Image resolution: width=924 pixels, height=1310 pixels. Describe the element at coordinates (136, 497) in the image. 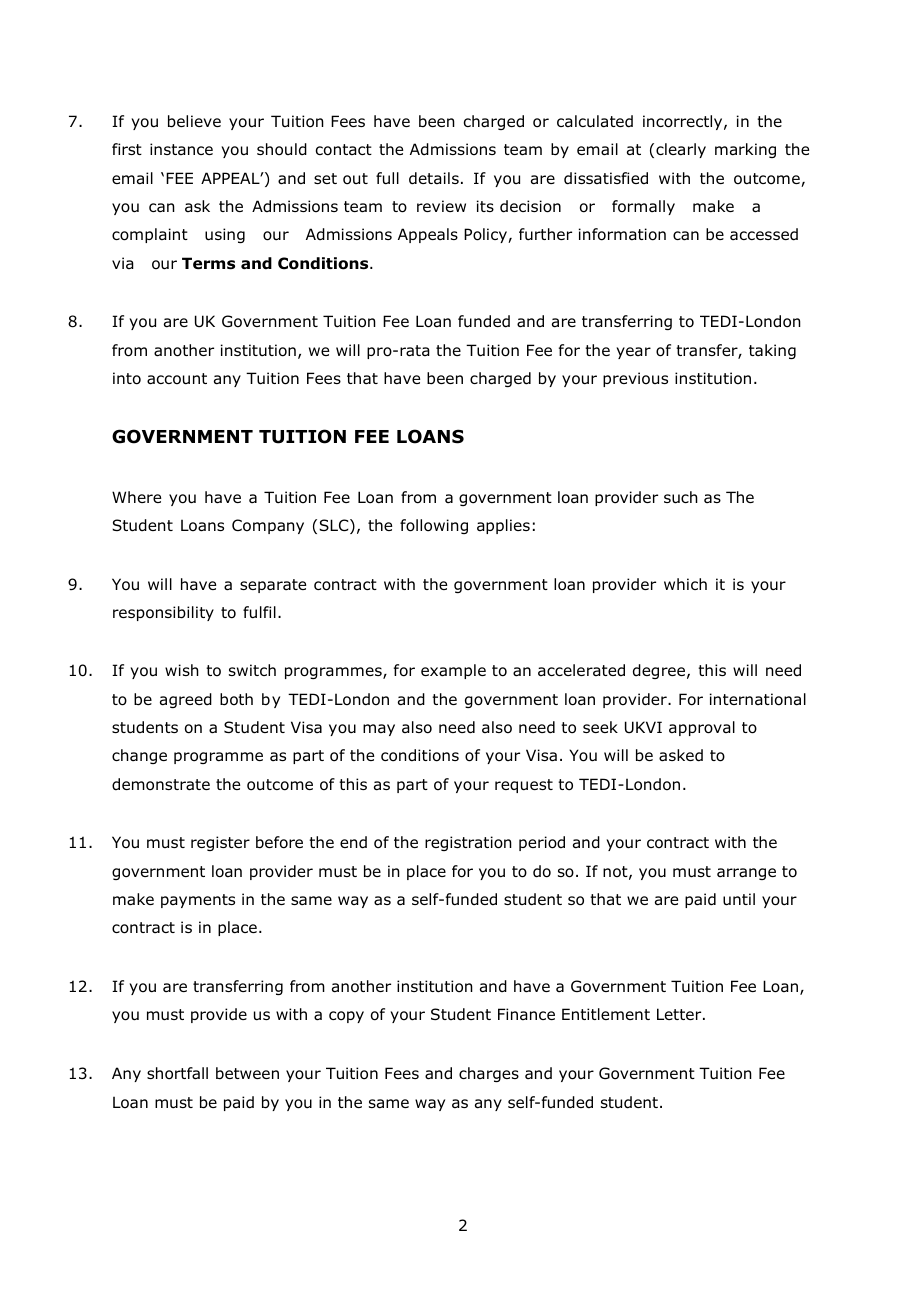

I see `Where` at that location.
